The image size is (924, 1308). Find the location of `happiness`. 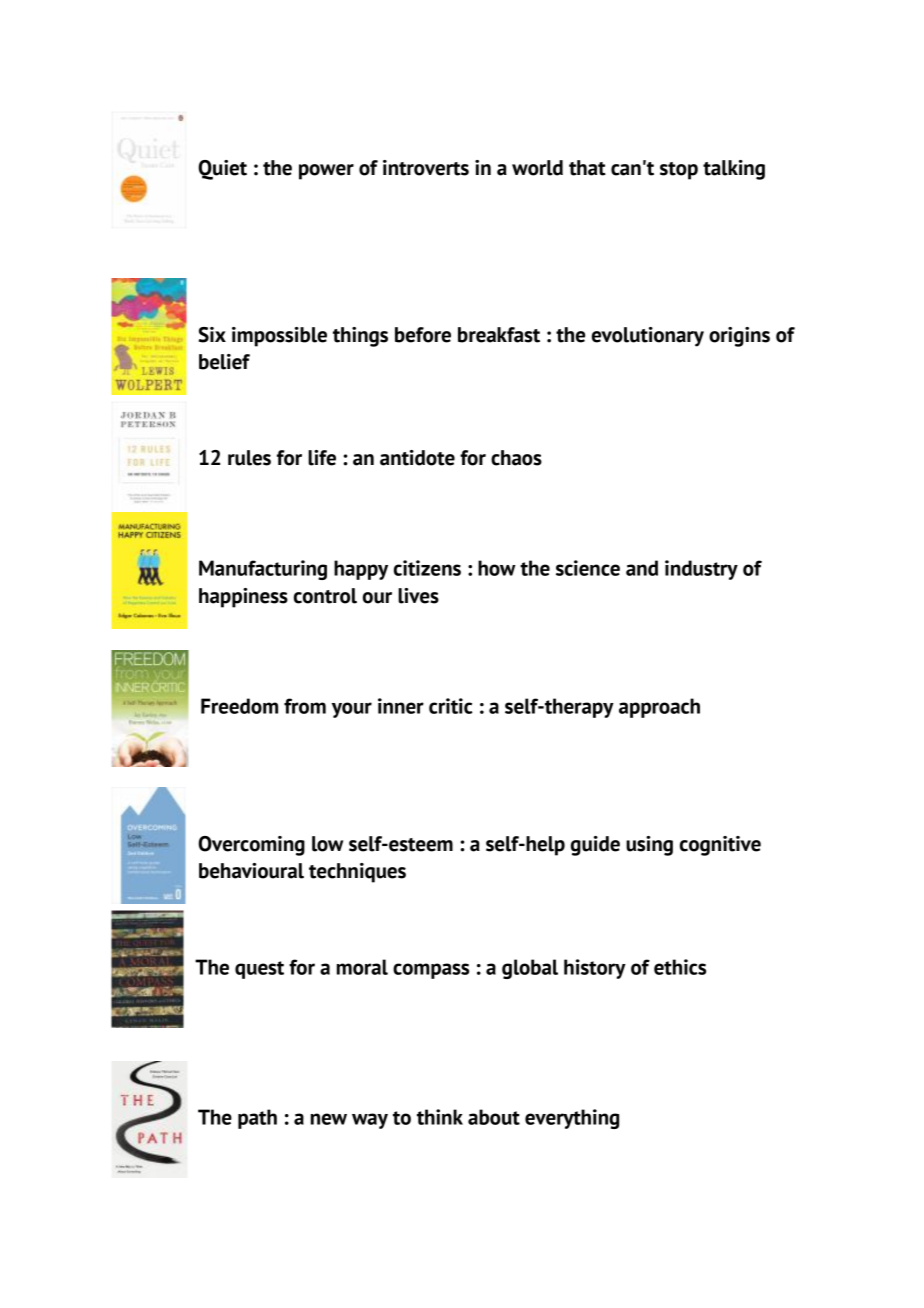

happiness is located at coordinates (243, 598).
